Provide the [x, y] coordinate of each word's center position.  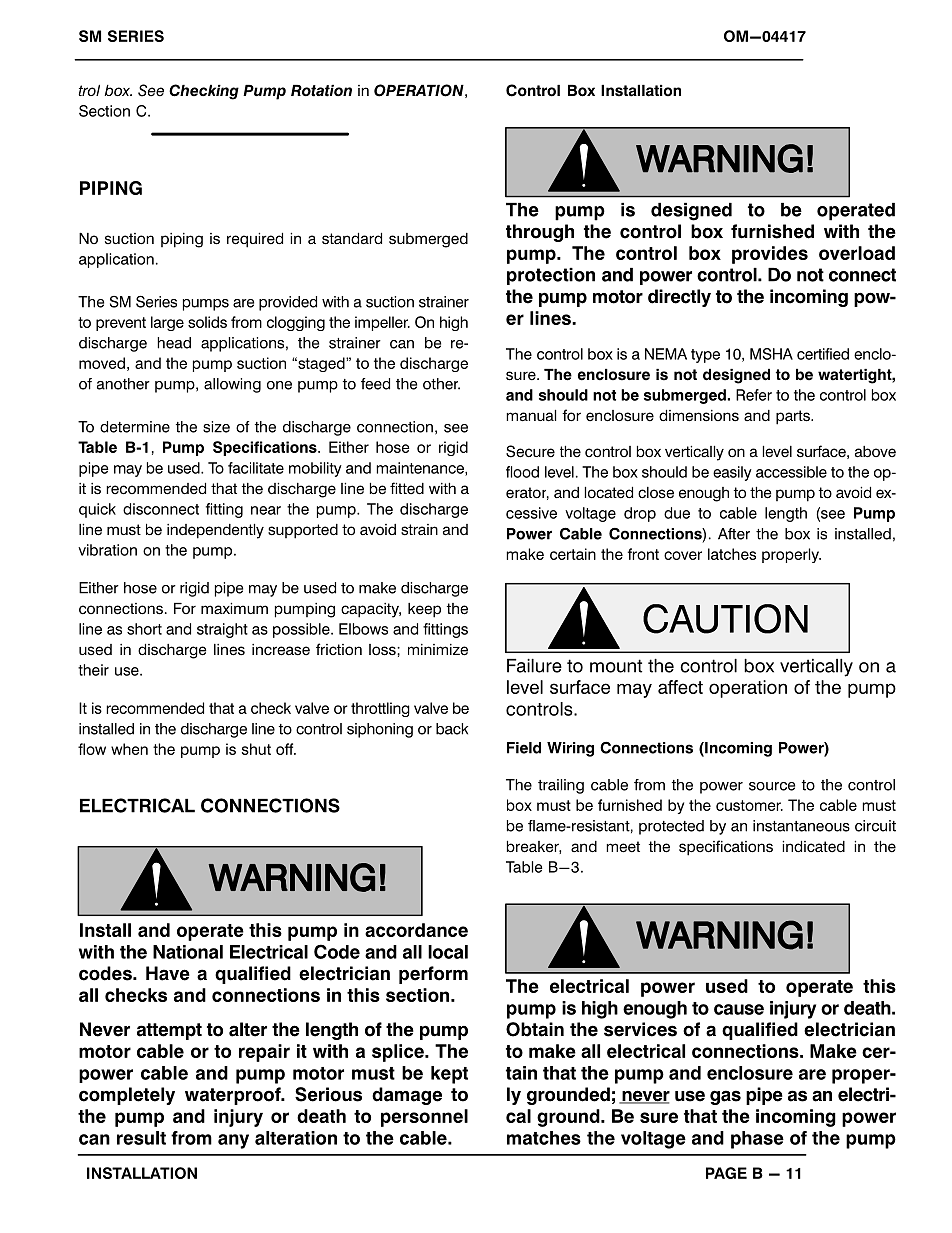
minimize [438, 650]
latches [732, 554]
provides [770, 255]
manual [531, 416]
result [141, 1138]
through [540, 233]
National [188, 952]
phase [757, 1140]
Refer [754, 395]
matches [544, 1138]
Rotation [321, 91]
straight [222, 630]
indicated [813, 847]
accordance [416, 930]
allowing [232, 385]
